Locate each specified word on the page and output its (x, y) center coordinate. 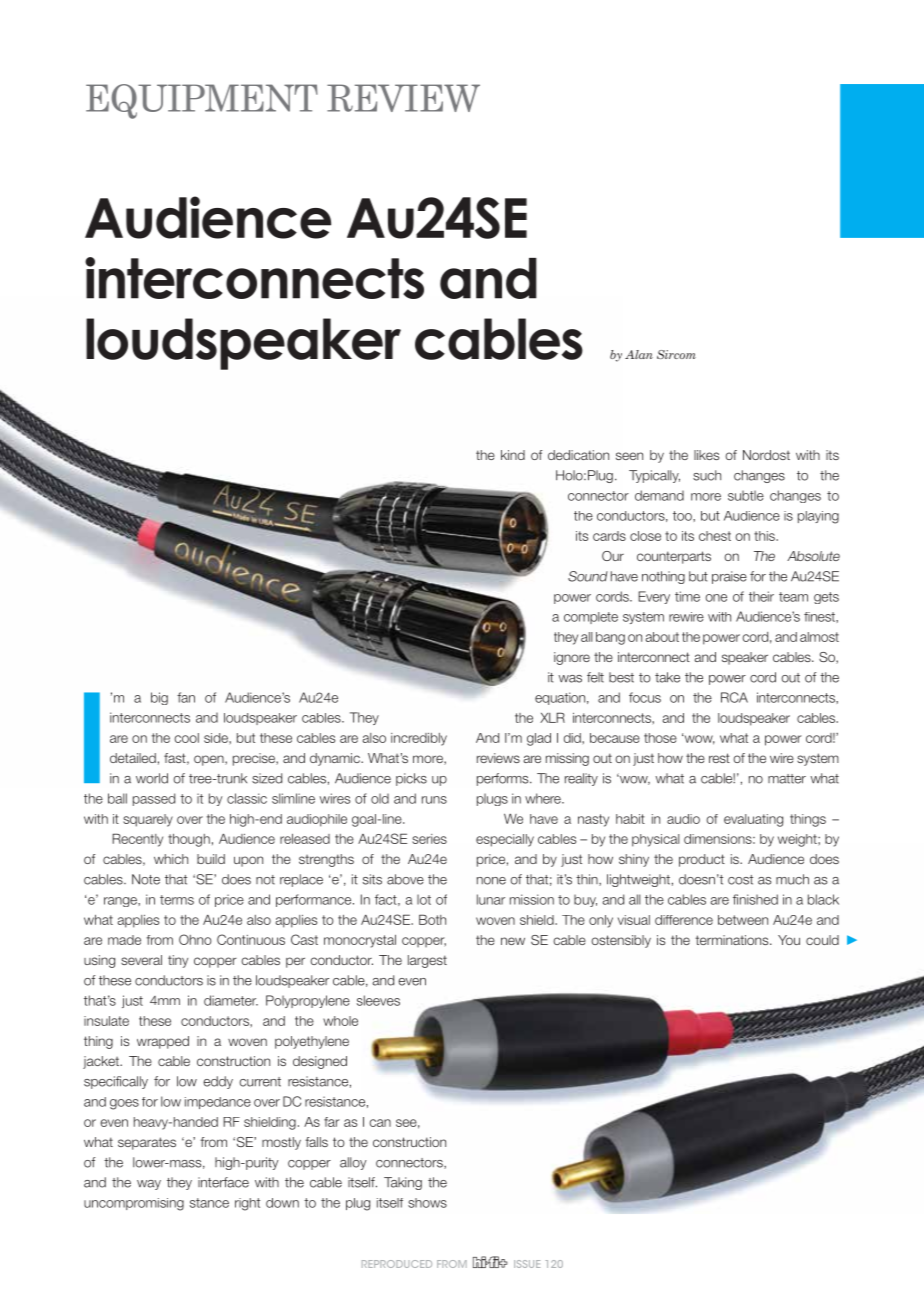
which (171, 859)
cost (740, 880)
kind (513, 455)
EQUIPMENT (202, 101)
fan (186, 697)
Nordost (766, 455)
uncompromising (134, 1204)
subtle (746, 495)
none (491, 881)
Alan (639, 354)
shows (427, 1203)
